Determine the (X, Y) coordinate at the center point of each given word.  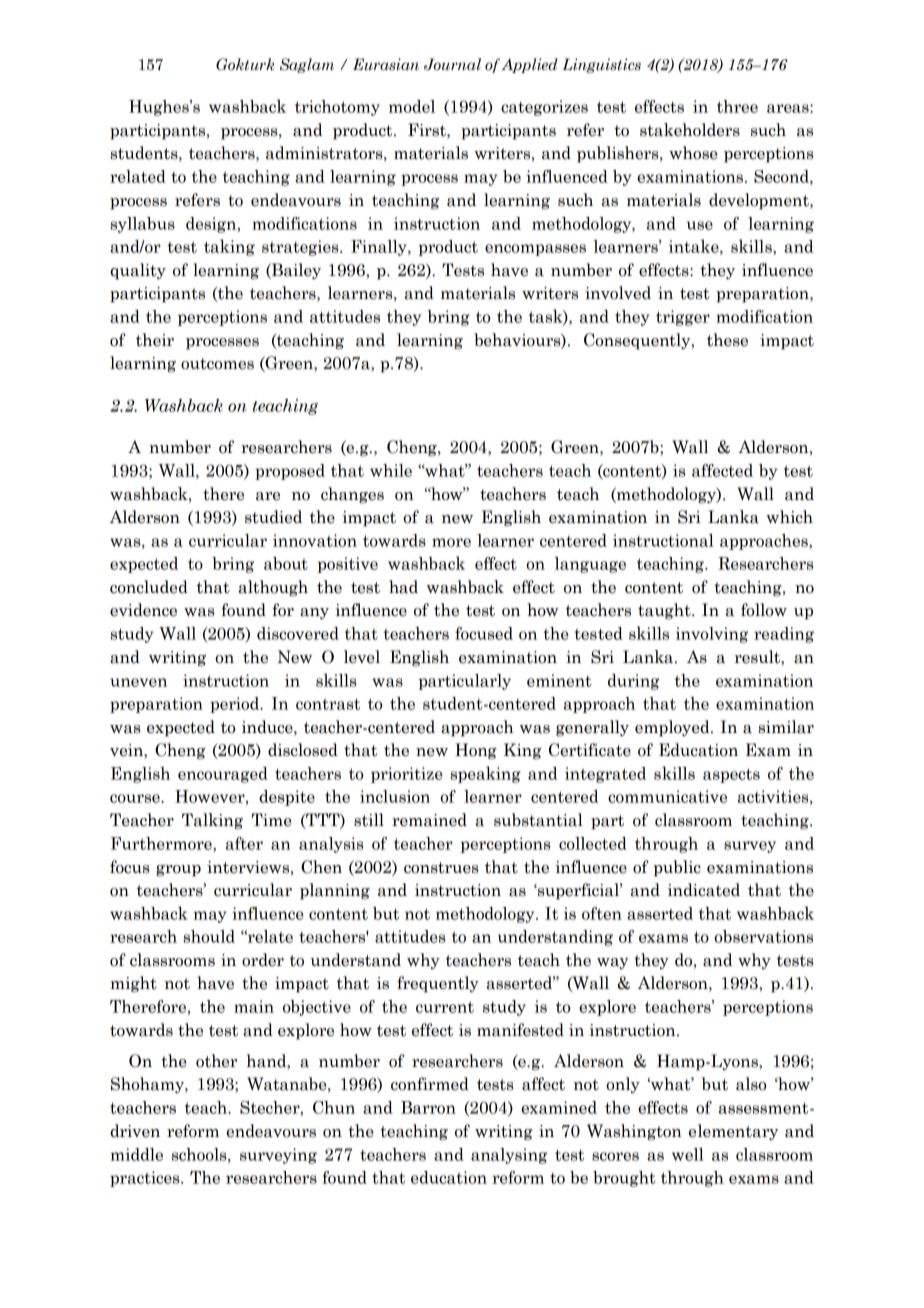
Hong (476, 751)
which (789, 517)
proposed (290, 472)
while (391, 470)
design (212, 225)
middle (137, 1154)
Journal (452, 64)
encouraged (223, 775)
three (737, 106)
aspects (731, 775)
